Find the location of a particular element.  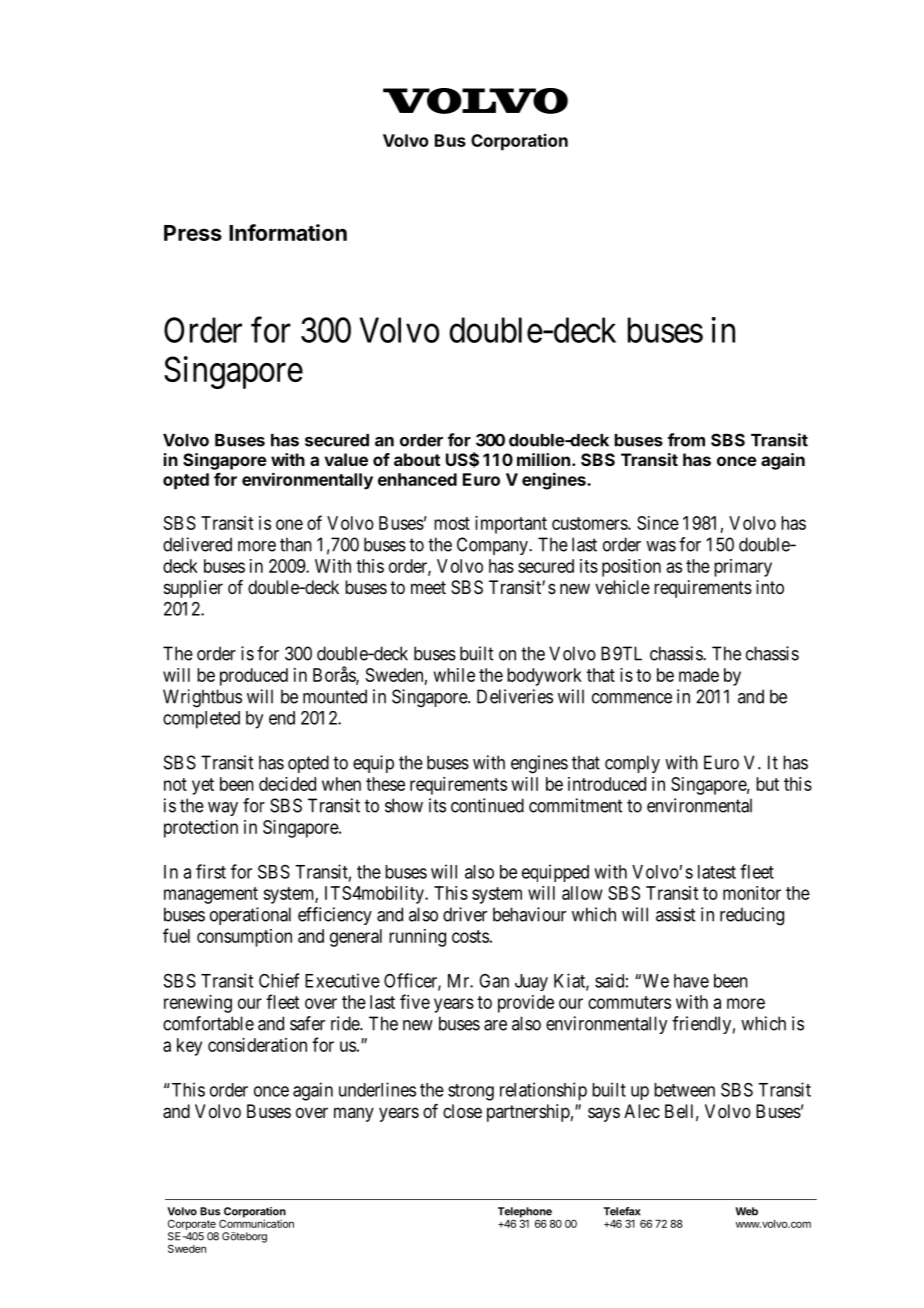

made is located at coordinates (699, 675).
